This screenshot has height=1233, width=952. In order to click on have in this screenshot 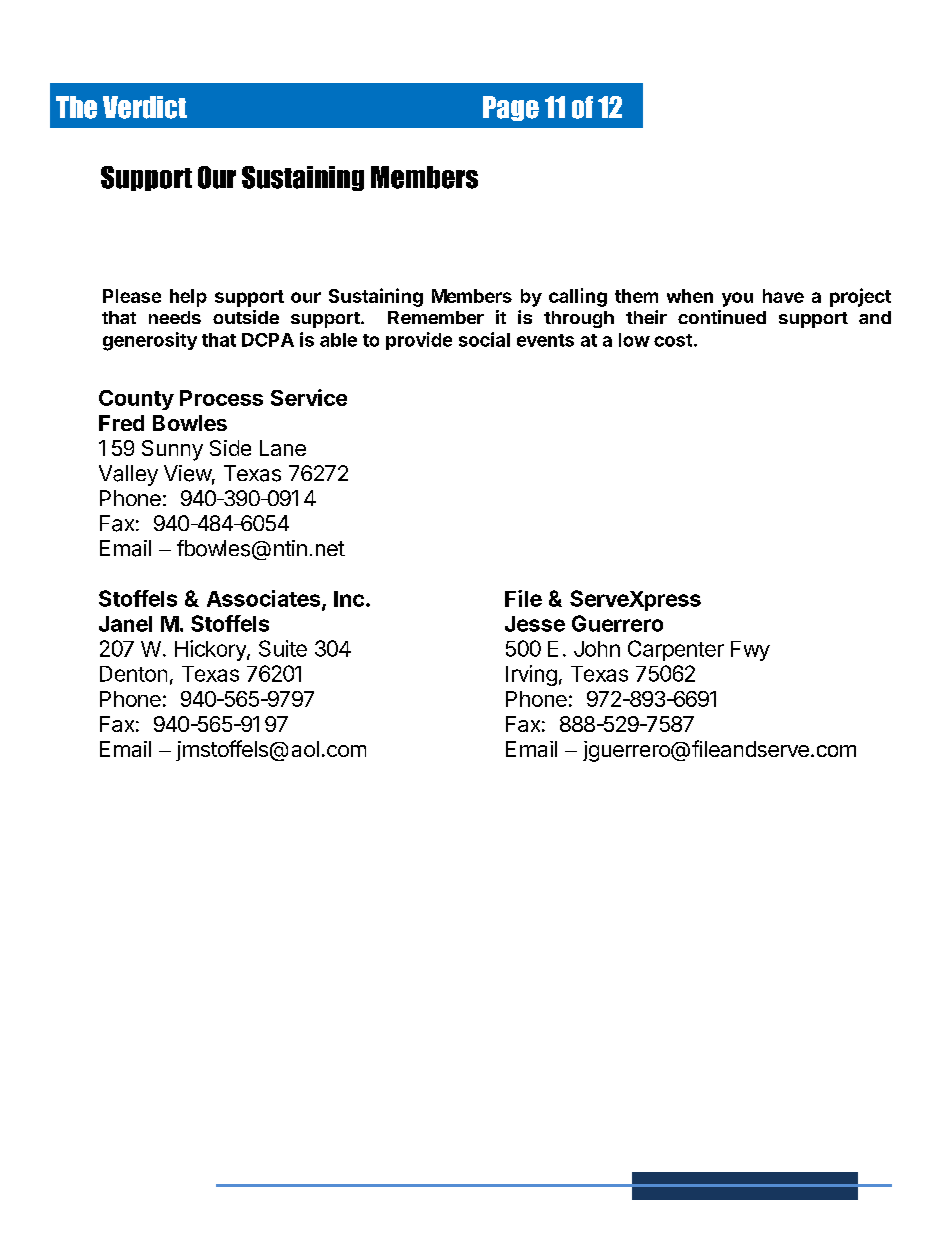, I will do `click(783, 296)`.
